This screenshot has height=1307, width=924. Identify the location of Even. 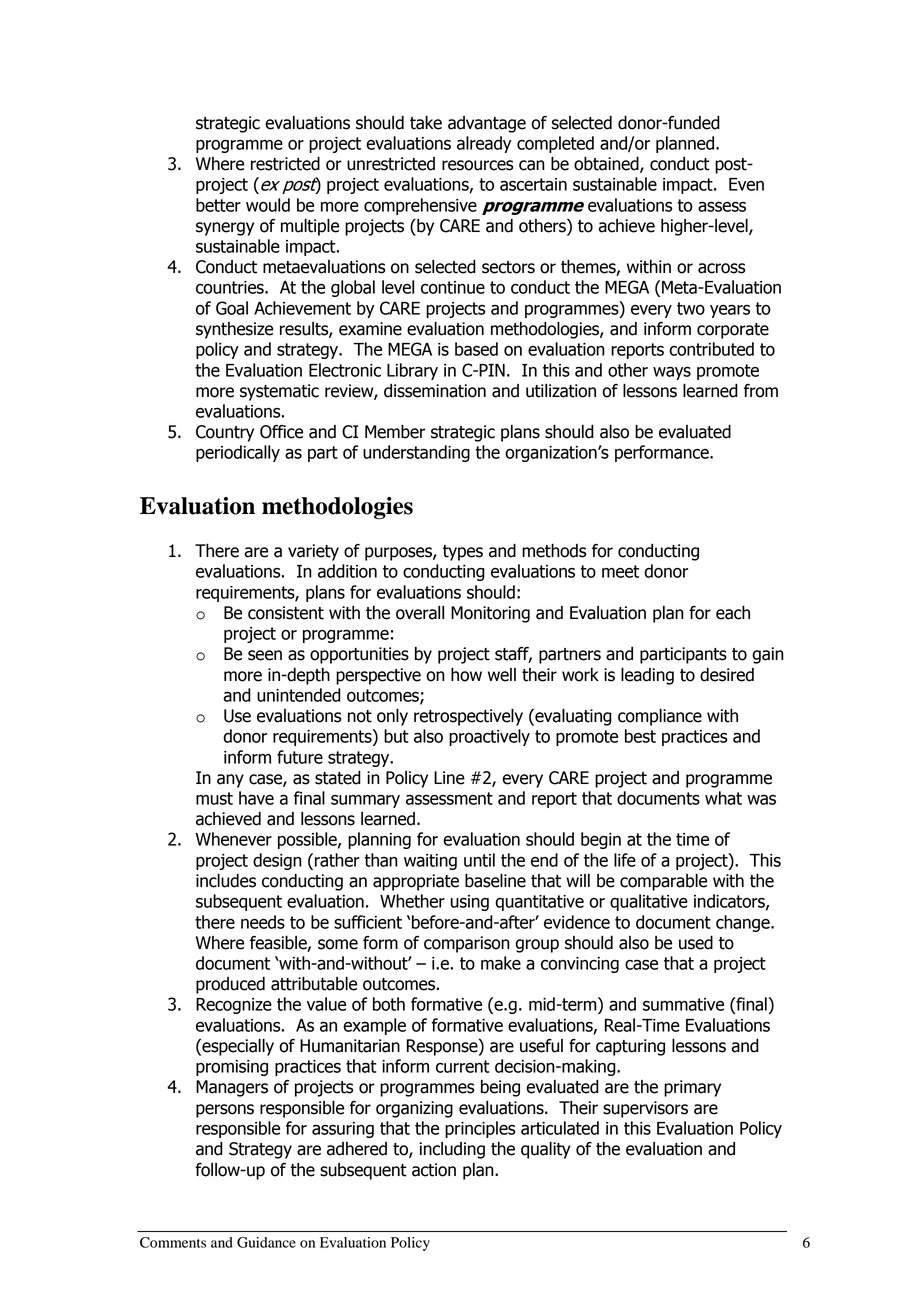
(746, 184).
